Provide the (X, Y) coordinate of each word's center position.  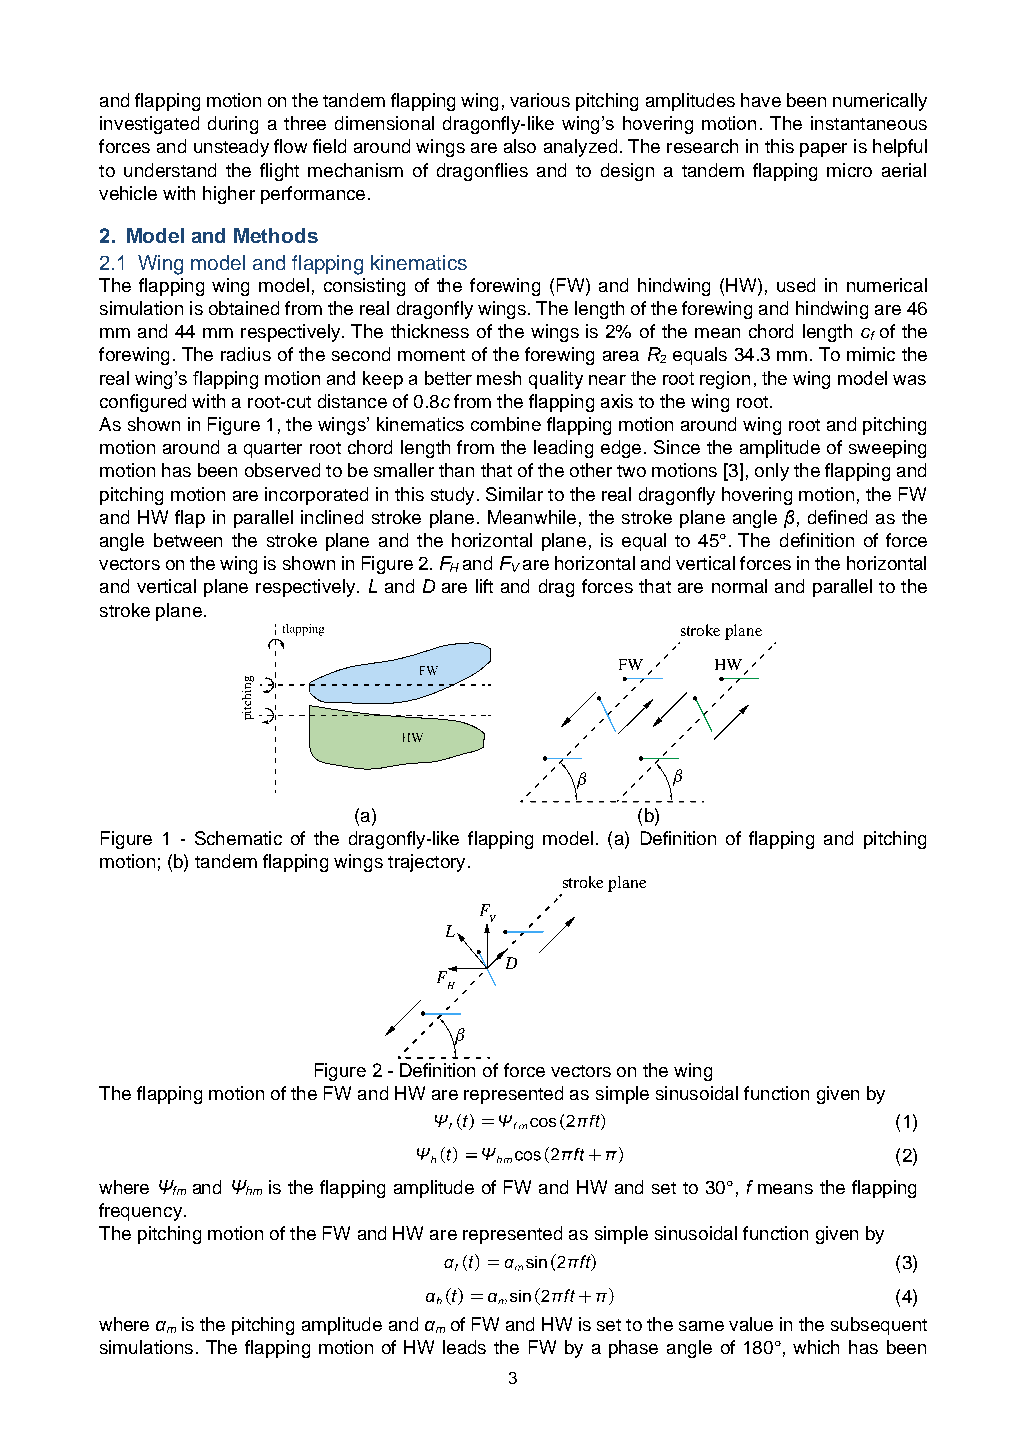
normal (739, 586)
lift (484, 586)
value (751, 1324)
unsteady (231, 148)
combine (506, 424)
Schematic (238, 838)
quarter (273, 450)
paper (823, 150)
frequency (140, 1212)
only (772, 472)
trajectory (426, 863)
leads (464, 1347)
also (520, 146)
